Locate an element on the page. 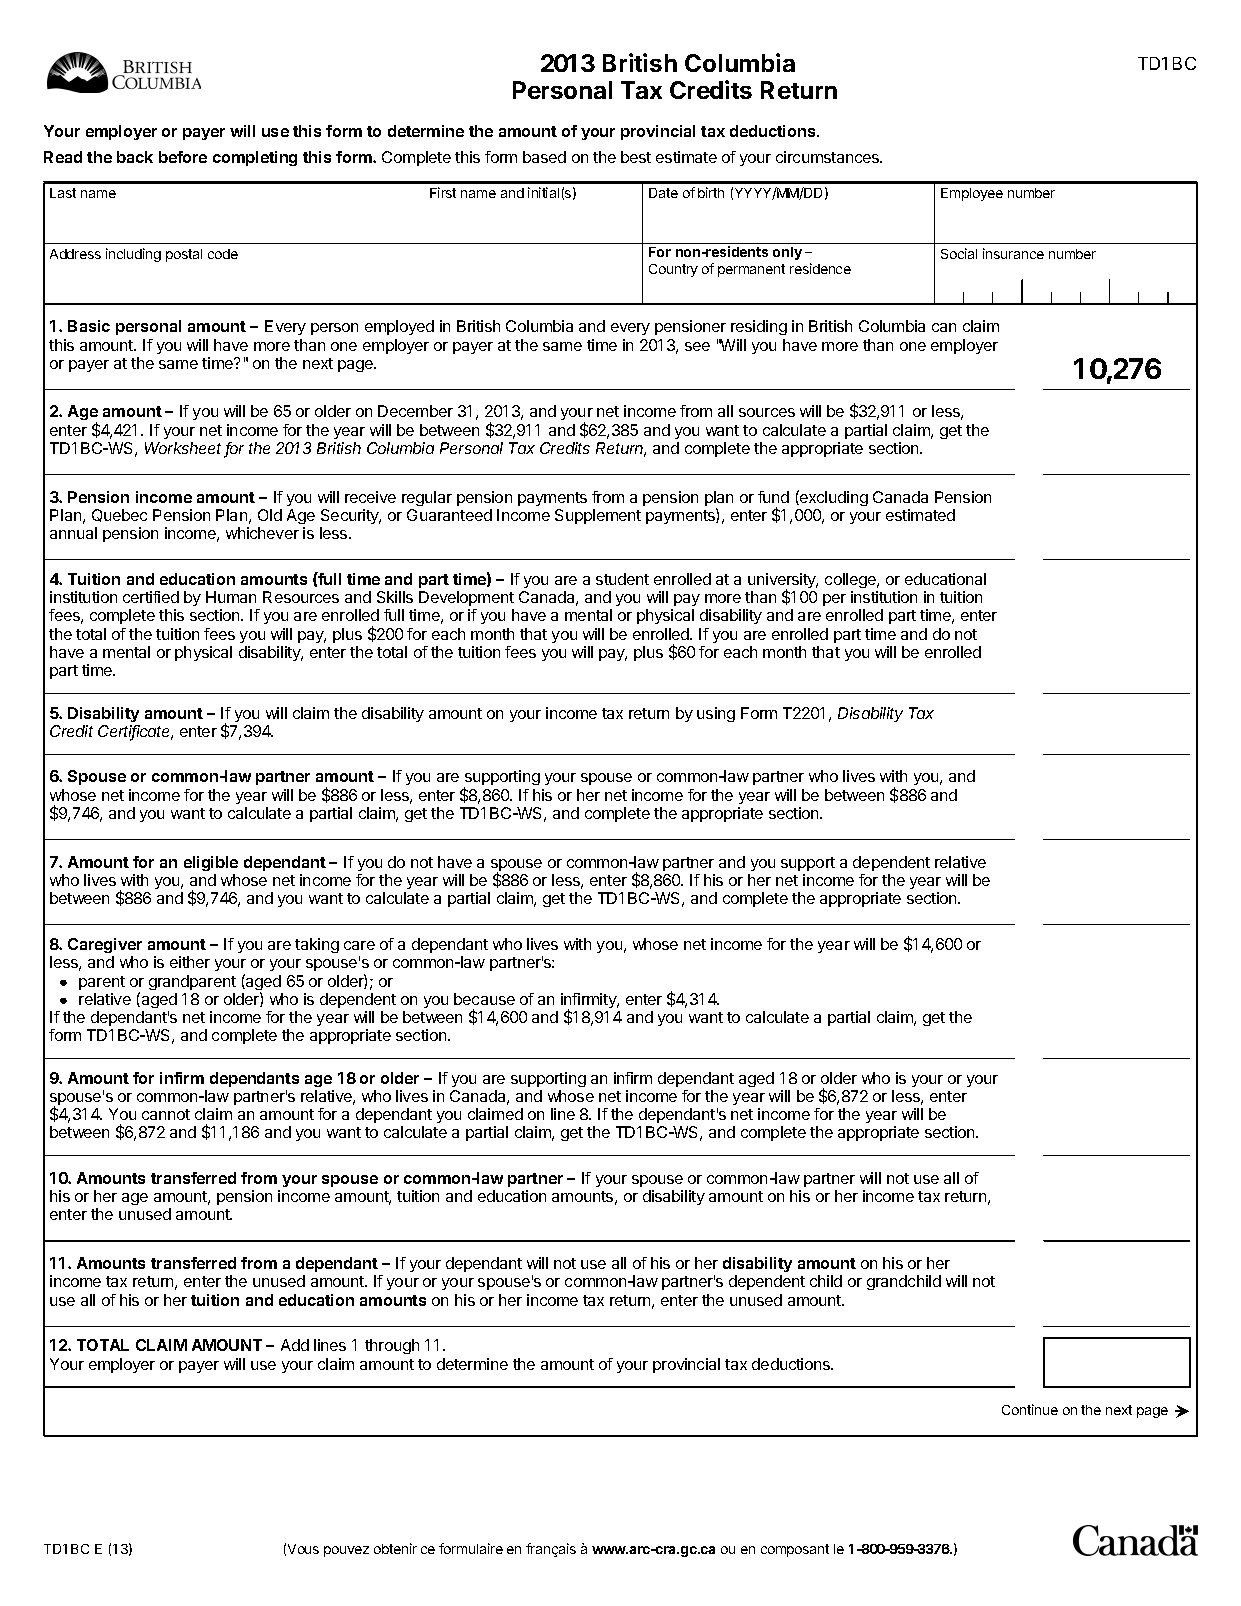 This page has height=1606, width=1241. excluding is located at coordinates (833, 498).
